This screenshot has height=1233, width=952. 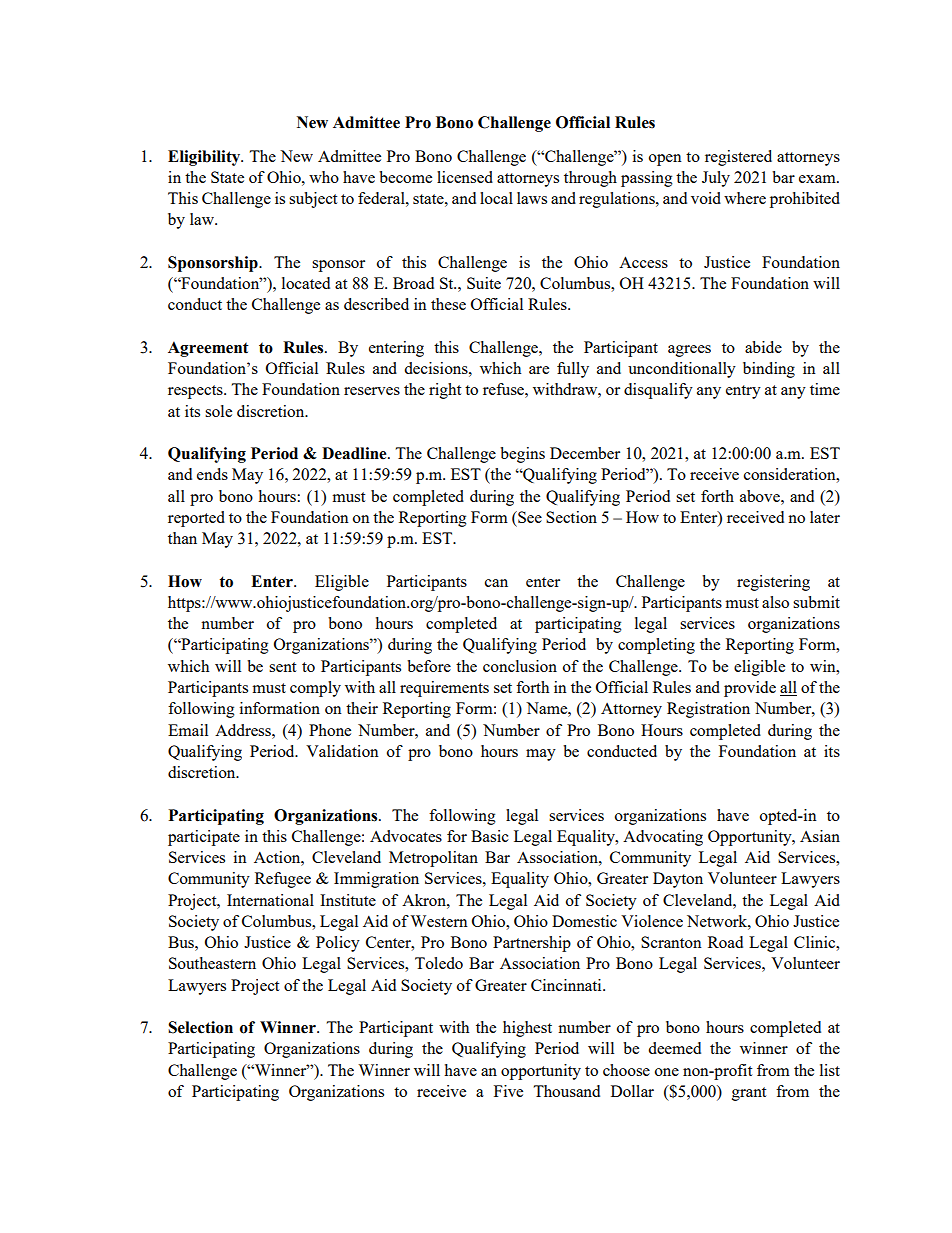 I want to click on International, so click(x=270, y=900).
